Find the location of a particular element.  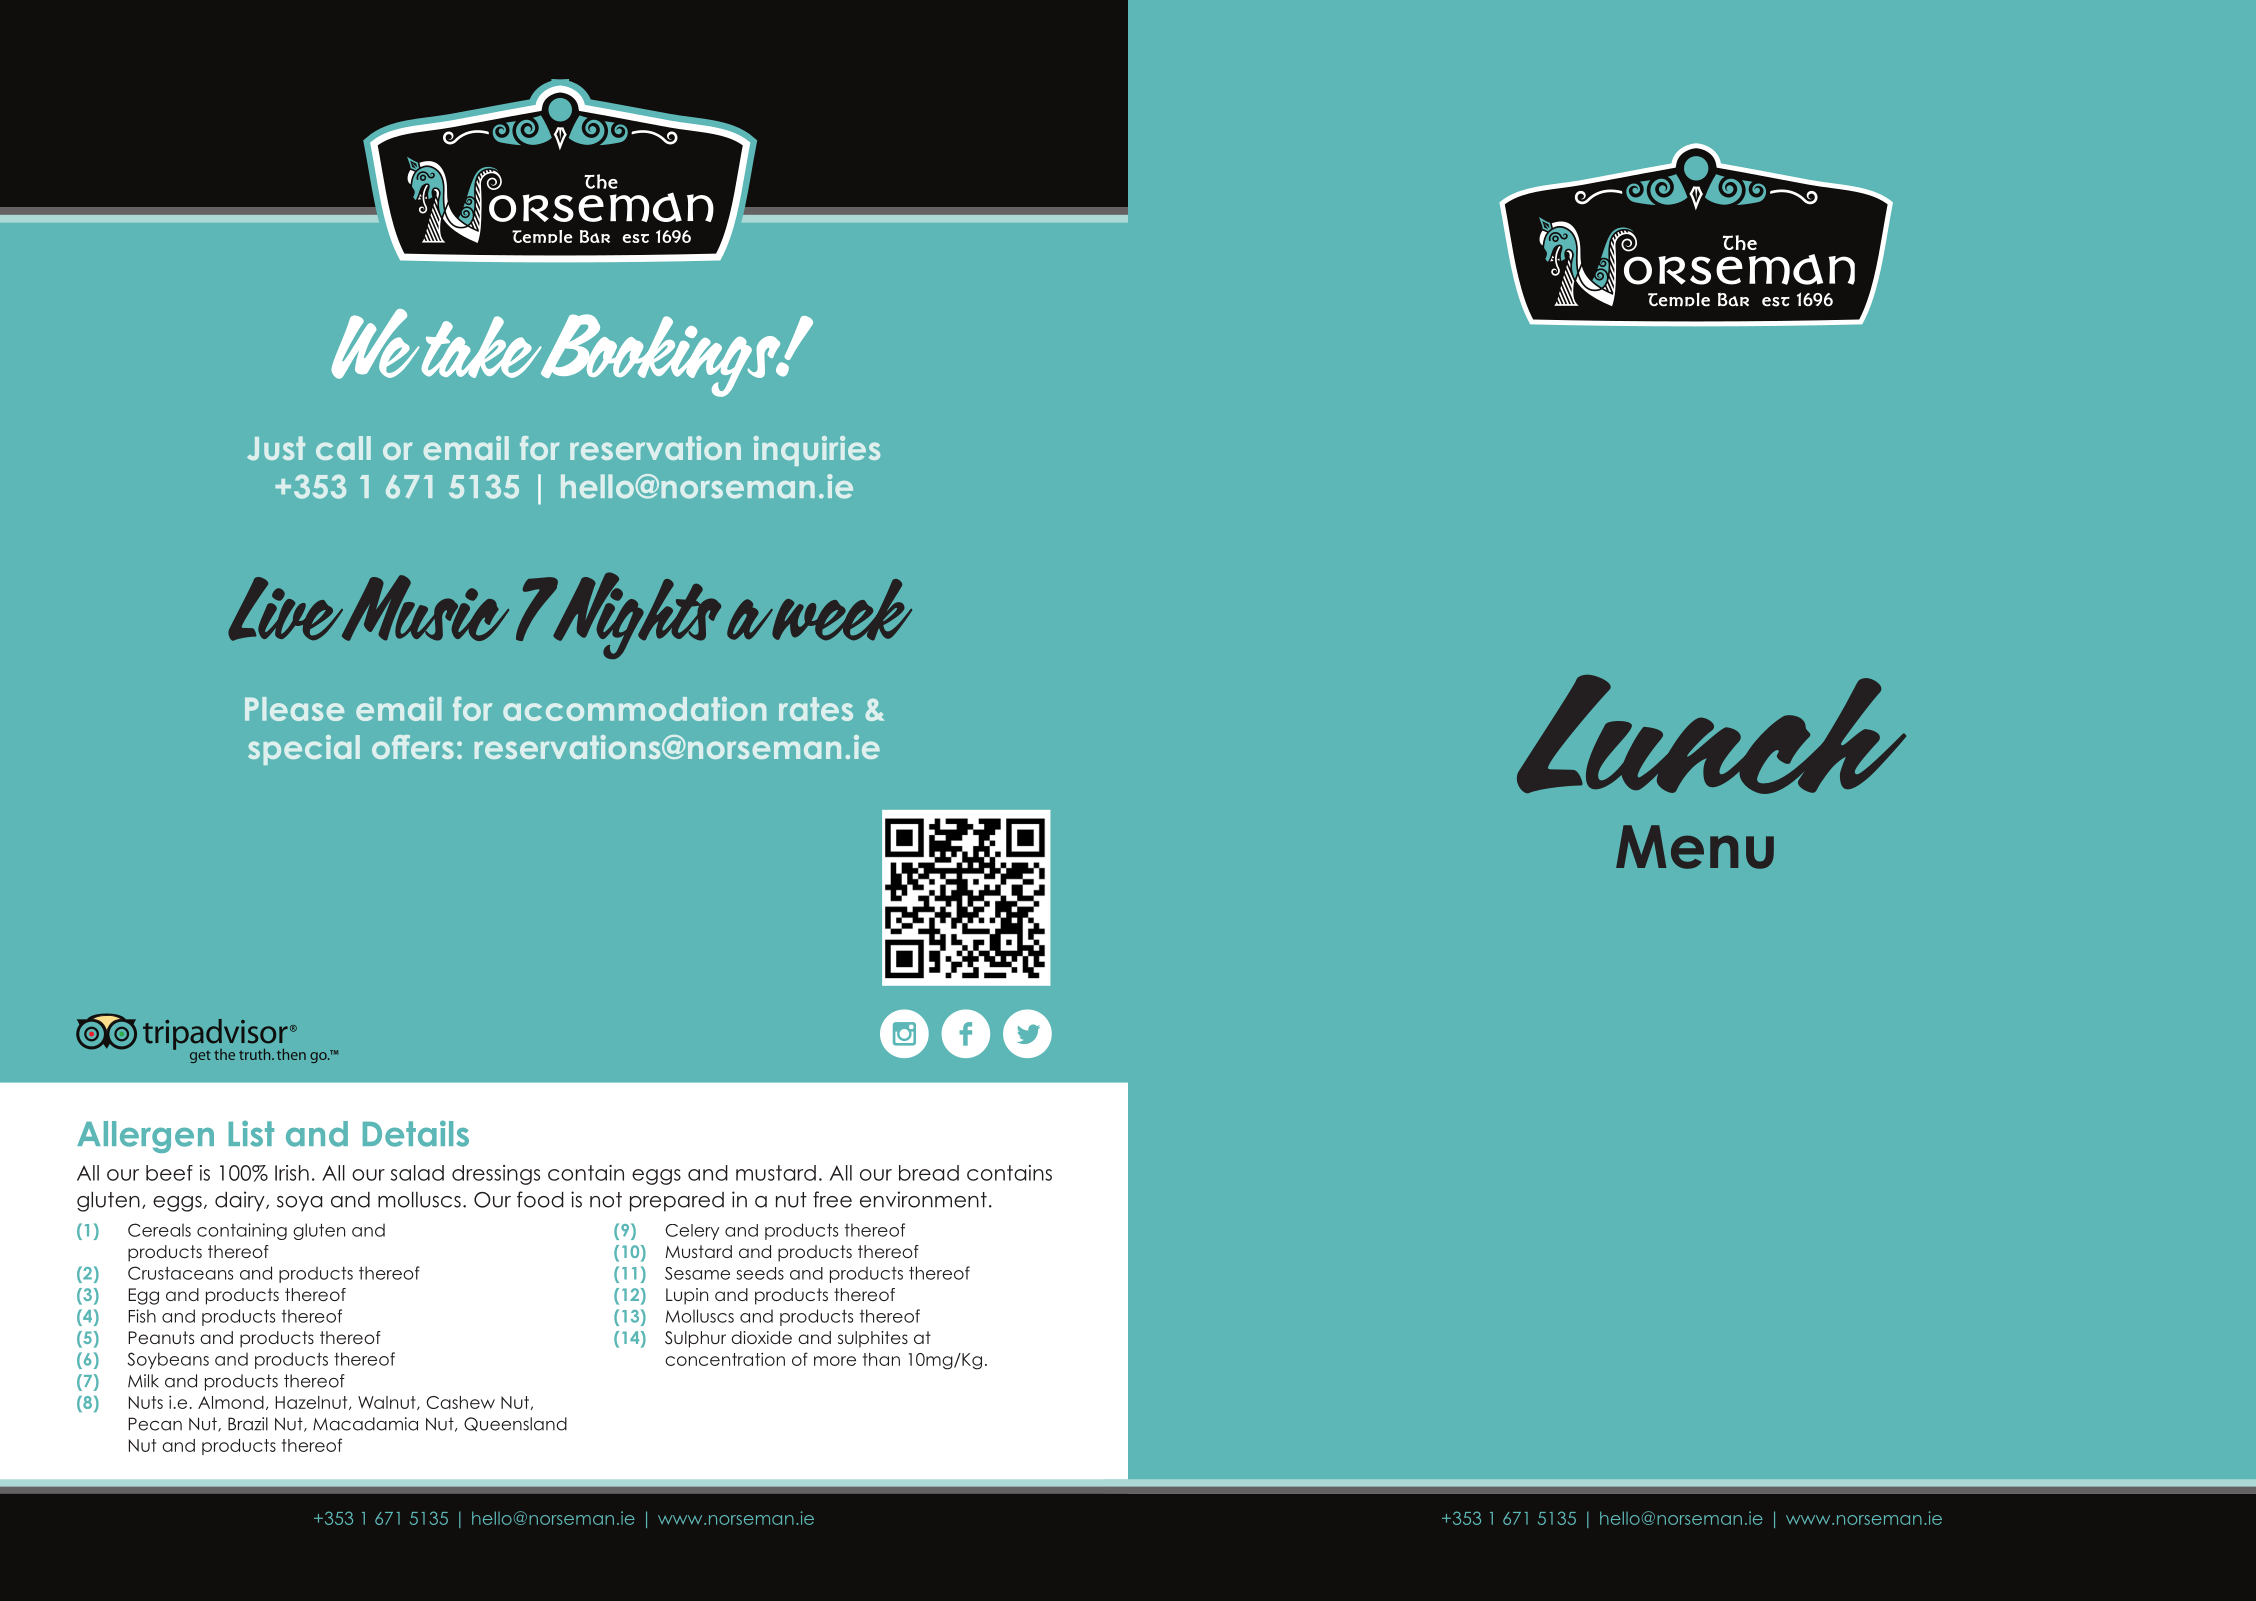

Menu is located at coordinates (1695, 847).
